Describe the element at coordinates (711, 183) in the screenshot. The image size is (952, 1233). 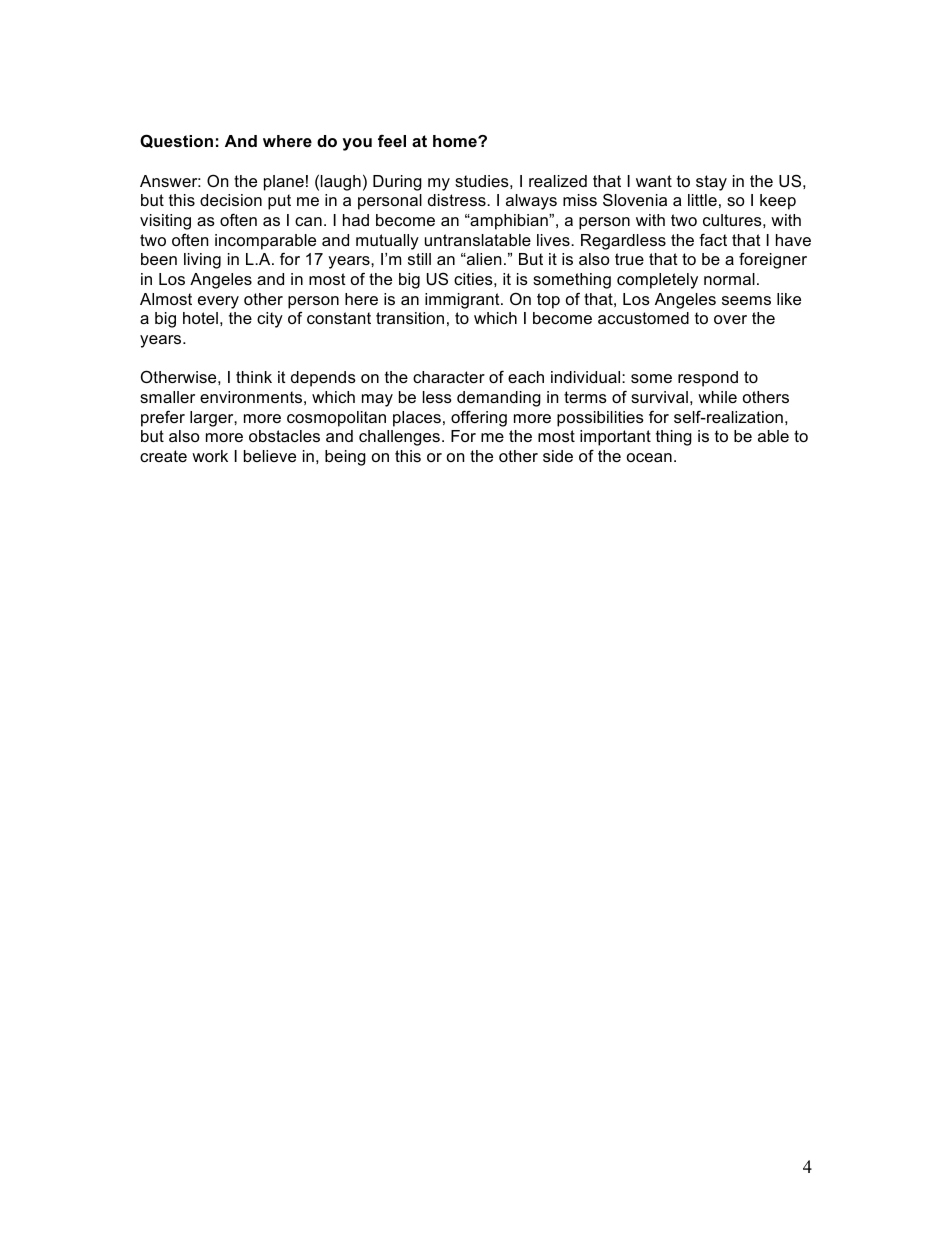
I see `stay` at that location.
